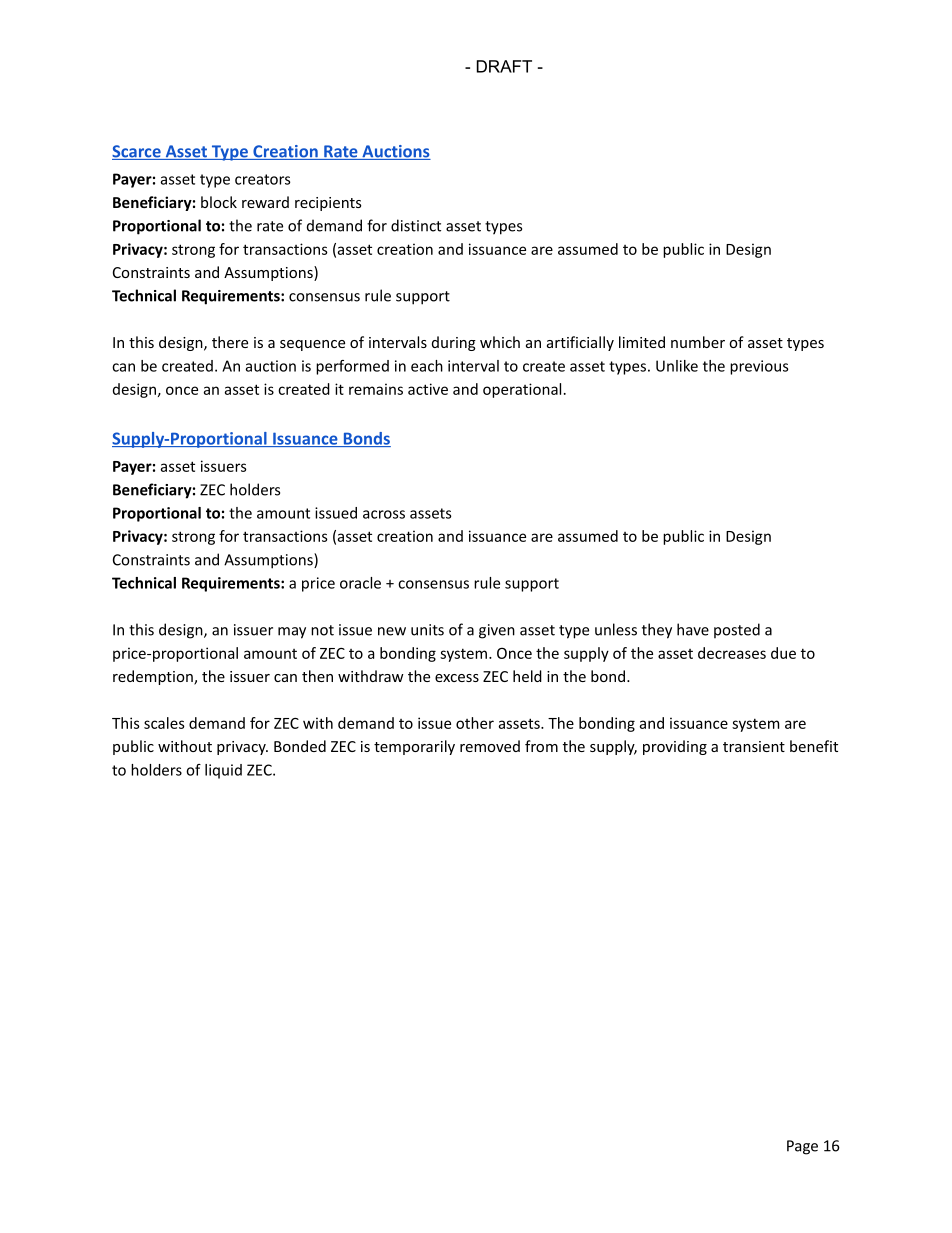 The width and height of the screenshot is (952, 1233). I want to click on scales, so click(164, 723).
